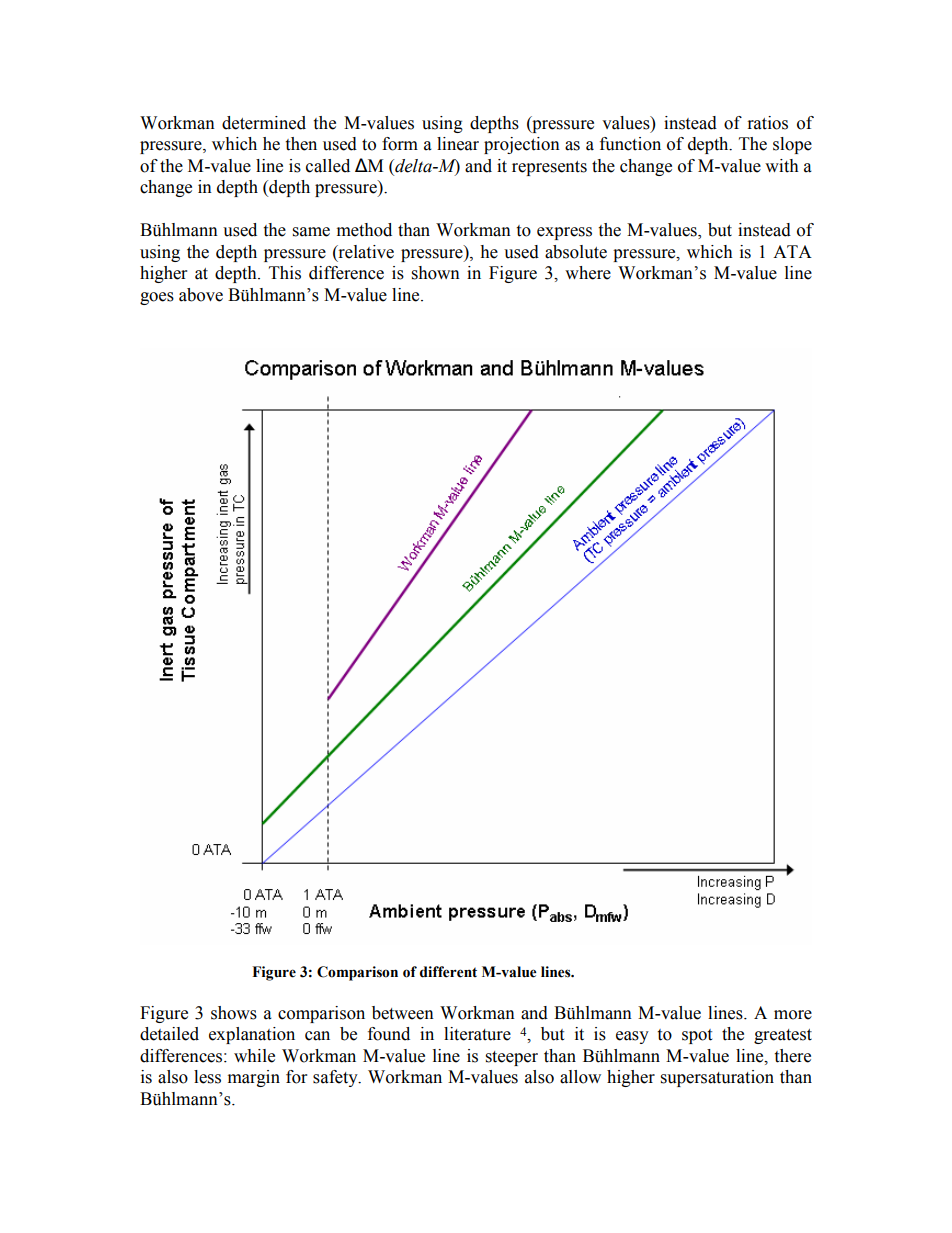 The width and height of the screenshot is (952, 1233). I want to click on where, so click(588, 273).
